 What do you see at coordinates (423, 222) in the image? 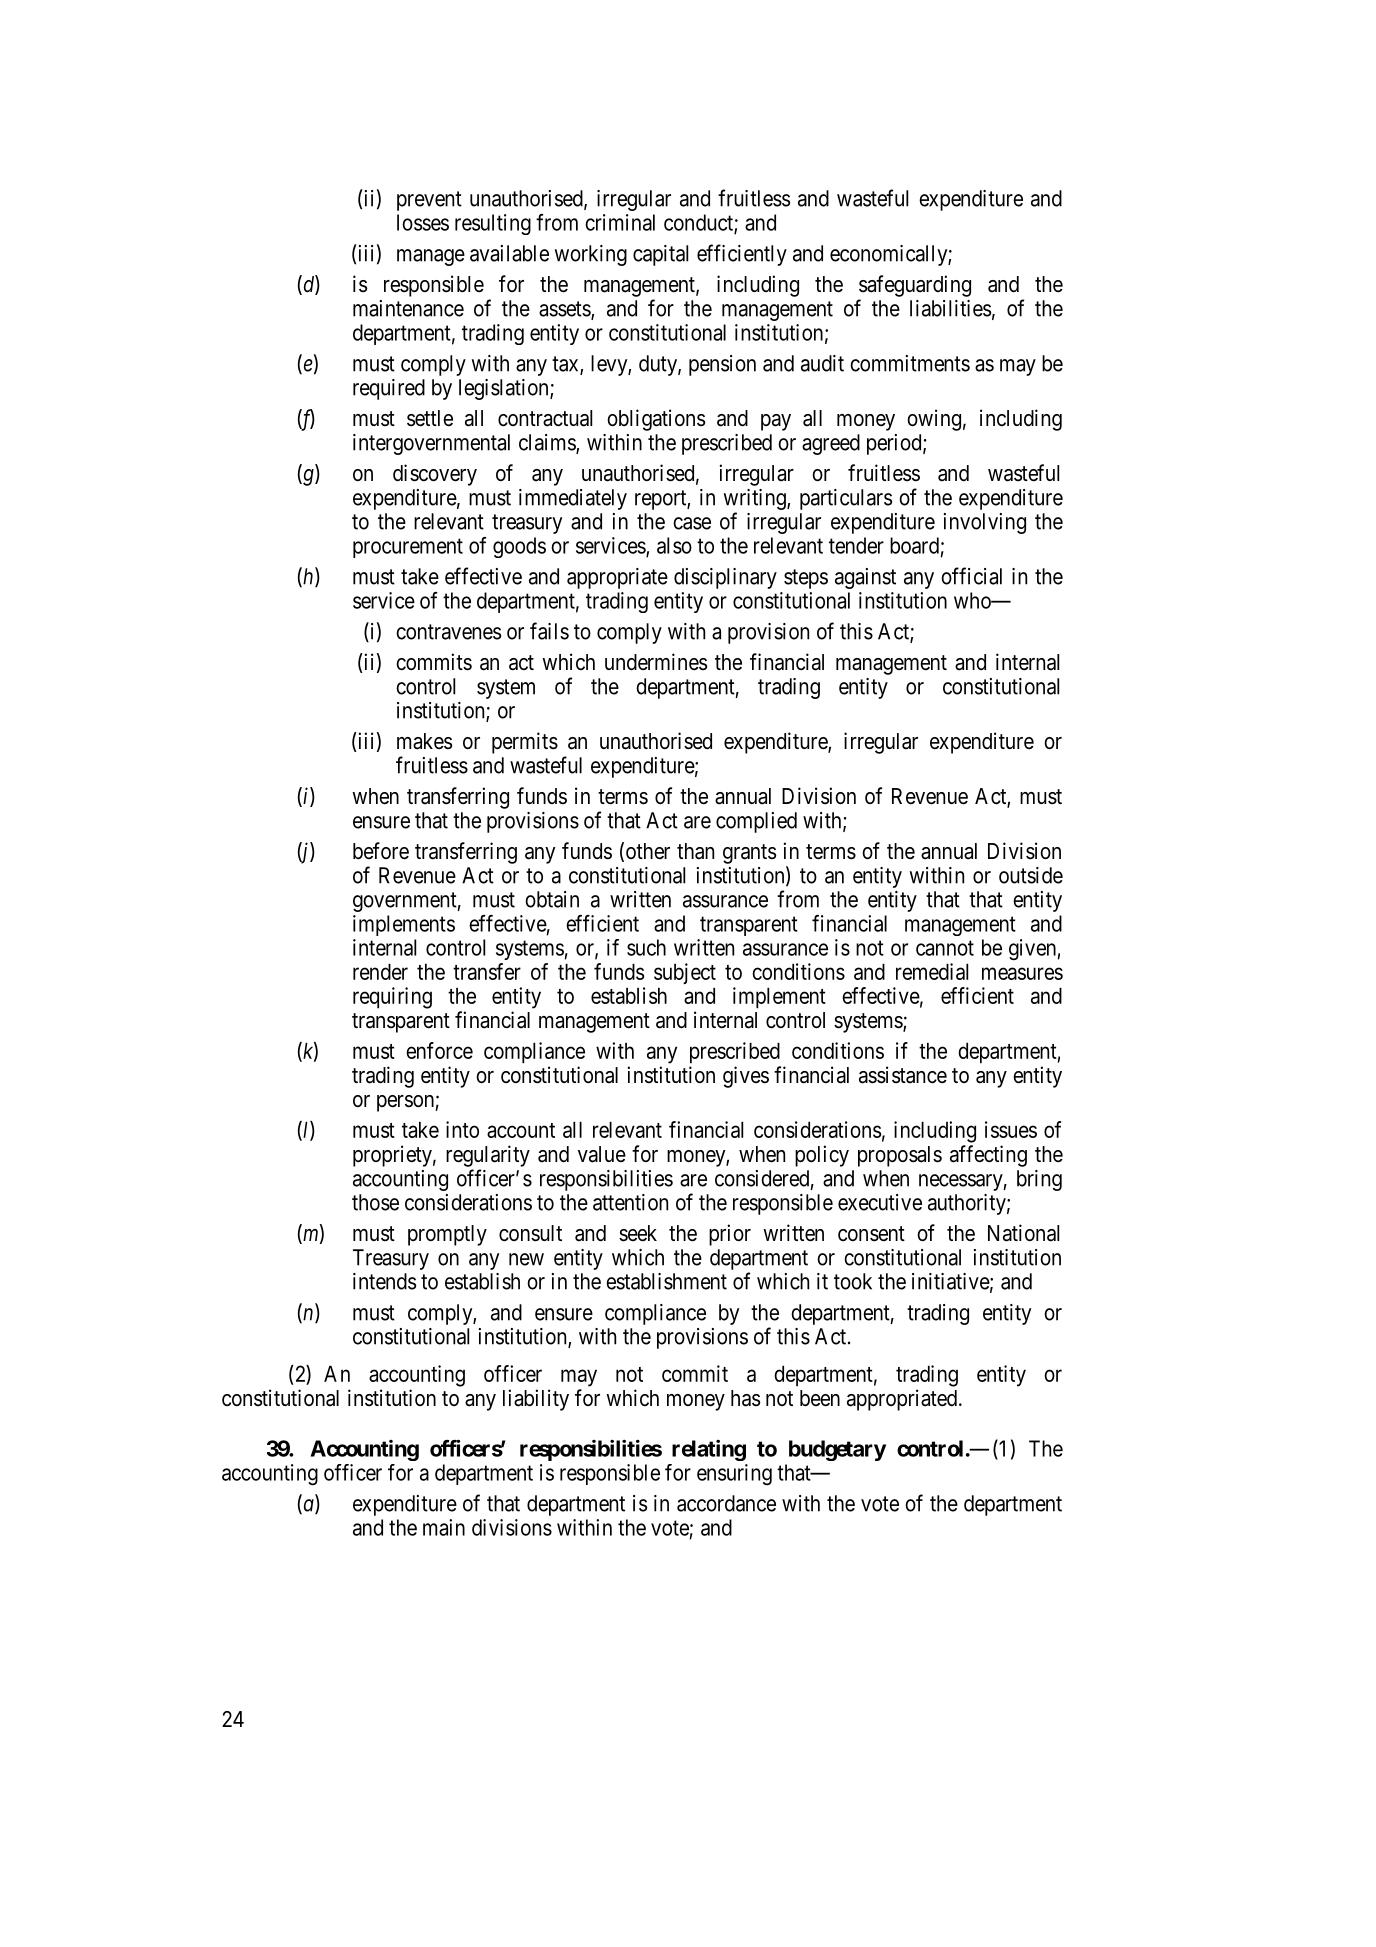
I see `losses` at bounding box center [423, 222].
